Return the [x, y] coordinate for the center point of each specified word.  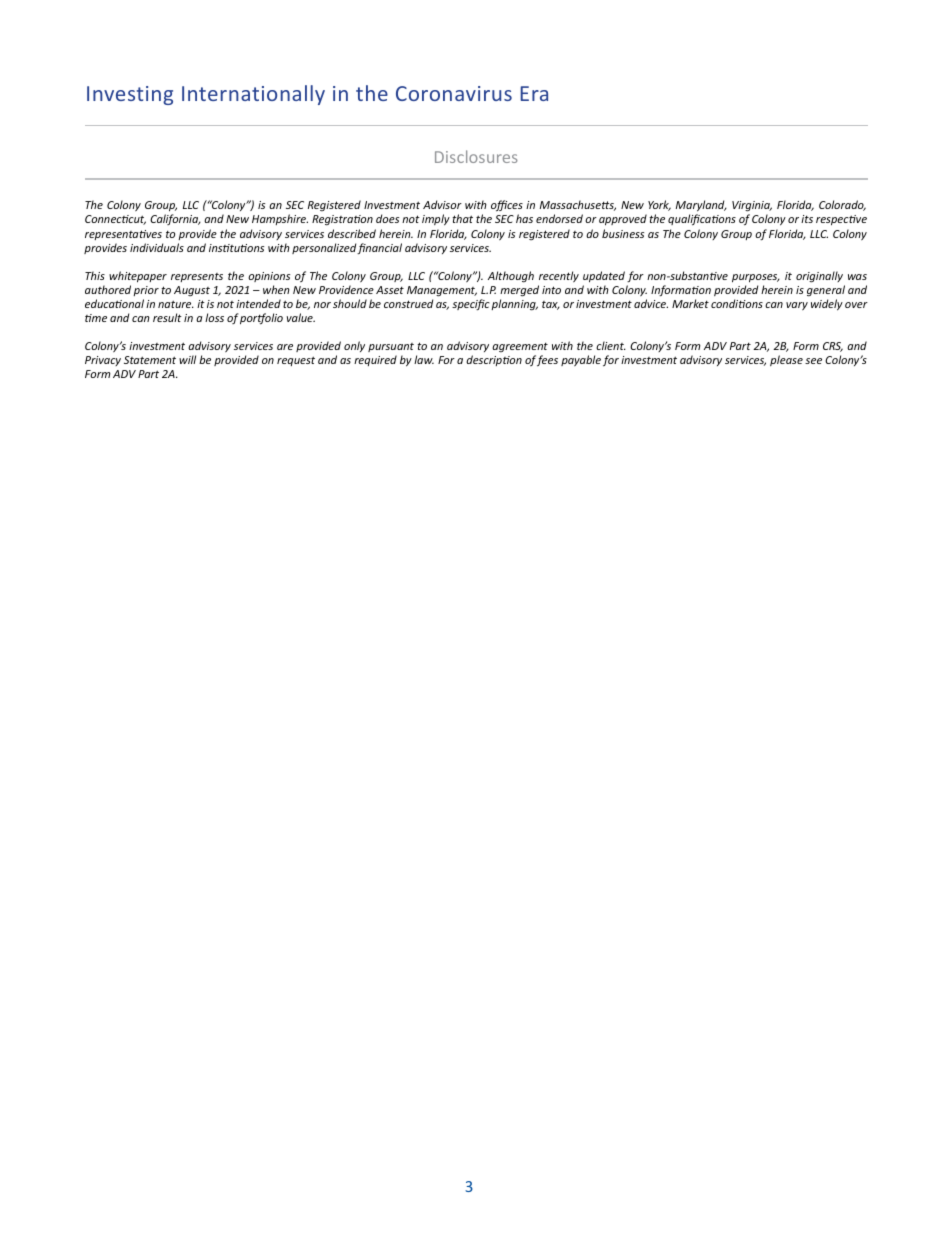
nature [176, 304]
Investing [130, 95]
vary [797, 306]
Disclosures [476, 156]
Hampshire [280, 219]
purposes [756, 278]
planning [514, 305]
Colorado [842, 205]
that [462, 218]
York [659, 205]
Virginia [752, 208]
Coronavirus [454, 93]
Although [511, 277]
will [187, 359]
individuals [157, 247]
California [175, 219]
